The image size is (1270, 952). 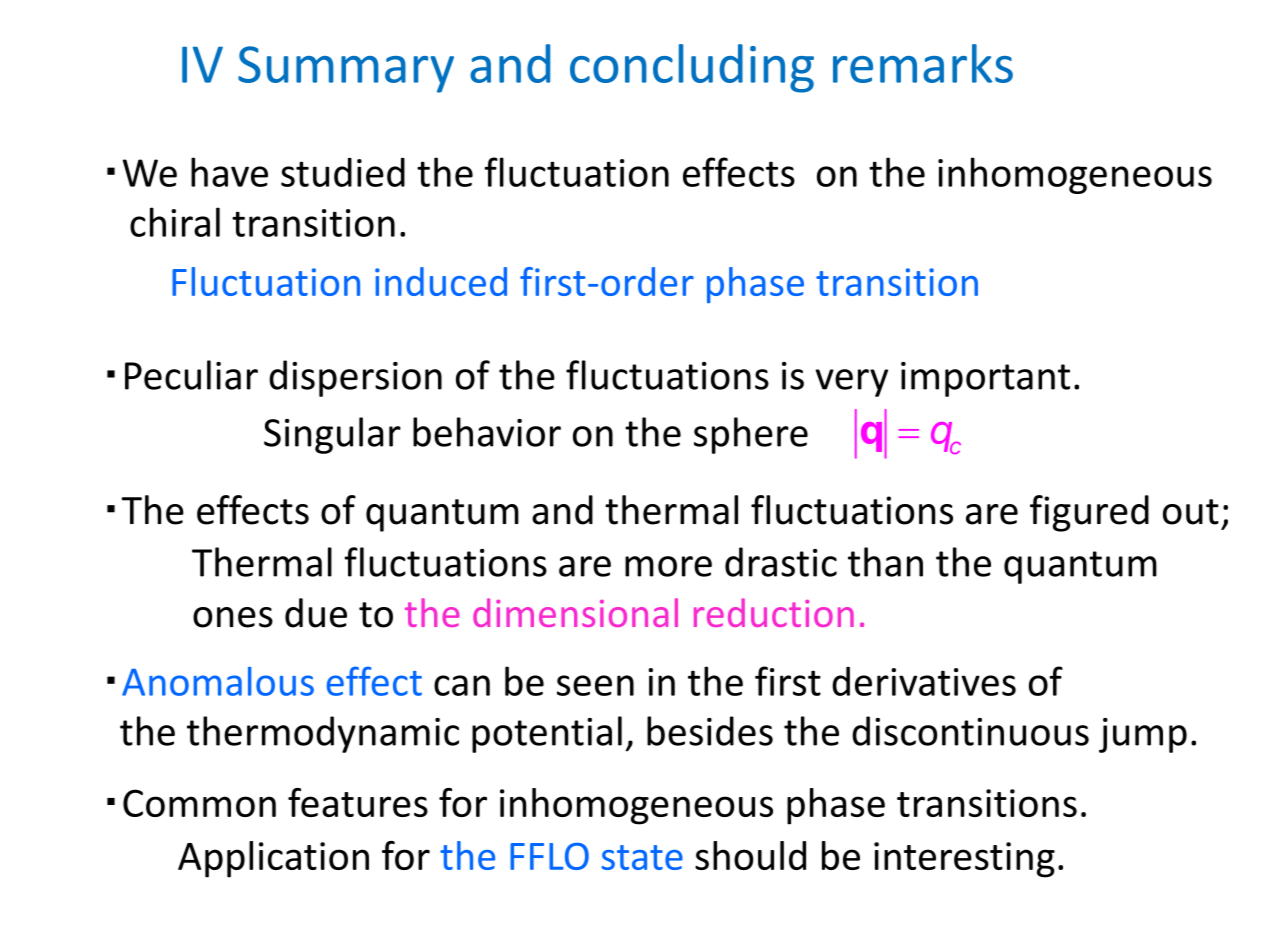 I want to click on concluding, so click(x=692, y=68).
